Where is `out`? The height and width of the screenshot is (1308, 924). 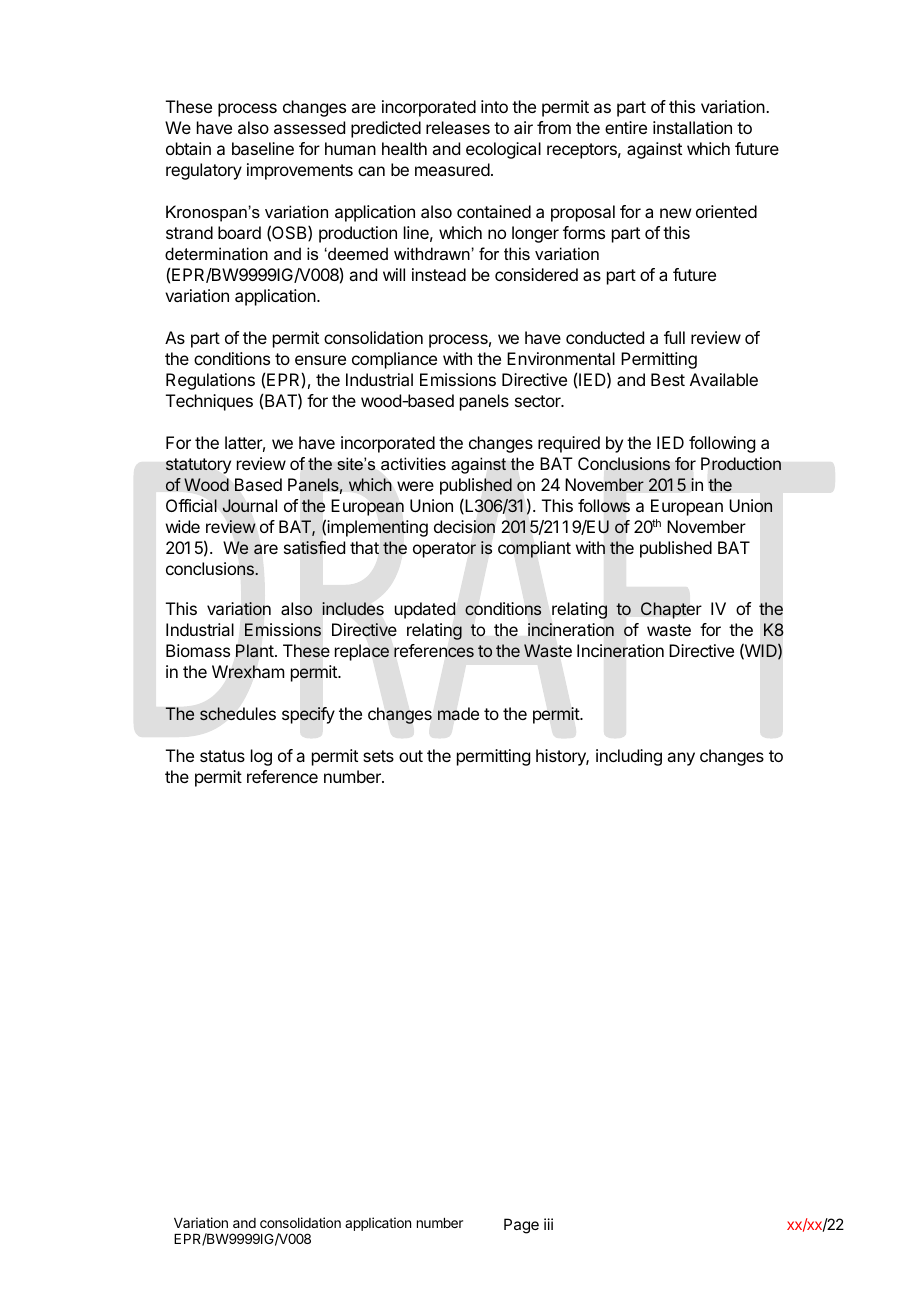
out is located at coordinates (411, 756).
